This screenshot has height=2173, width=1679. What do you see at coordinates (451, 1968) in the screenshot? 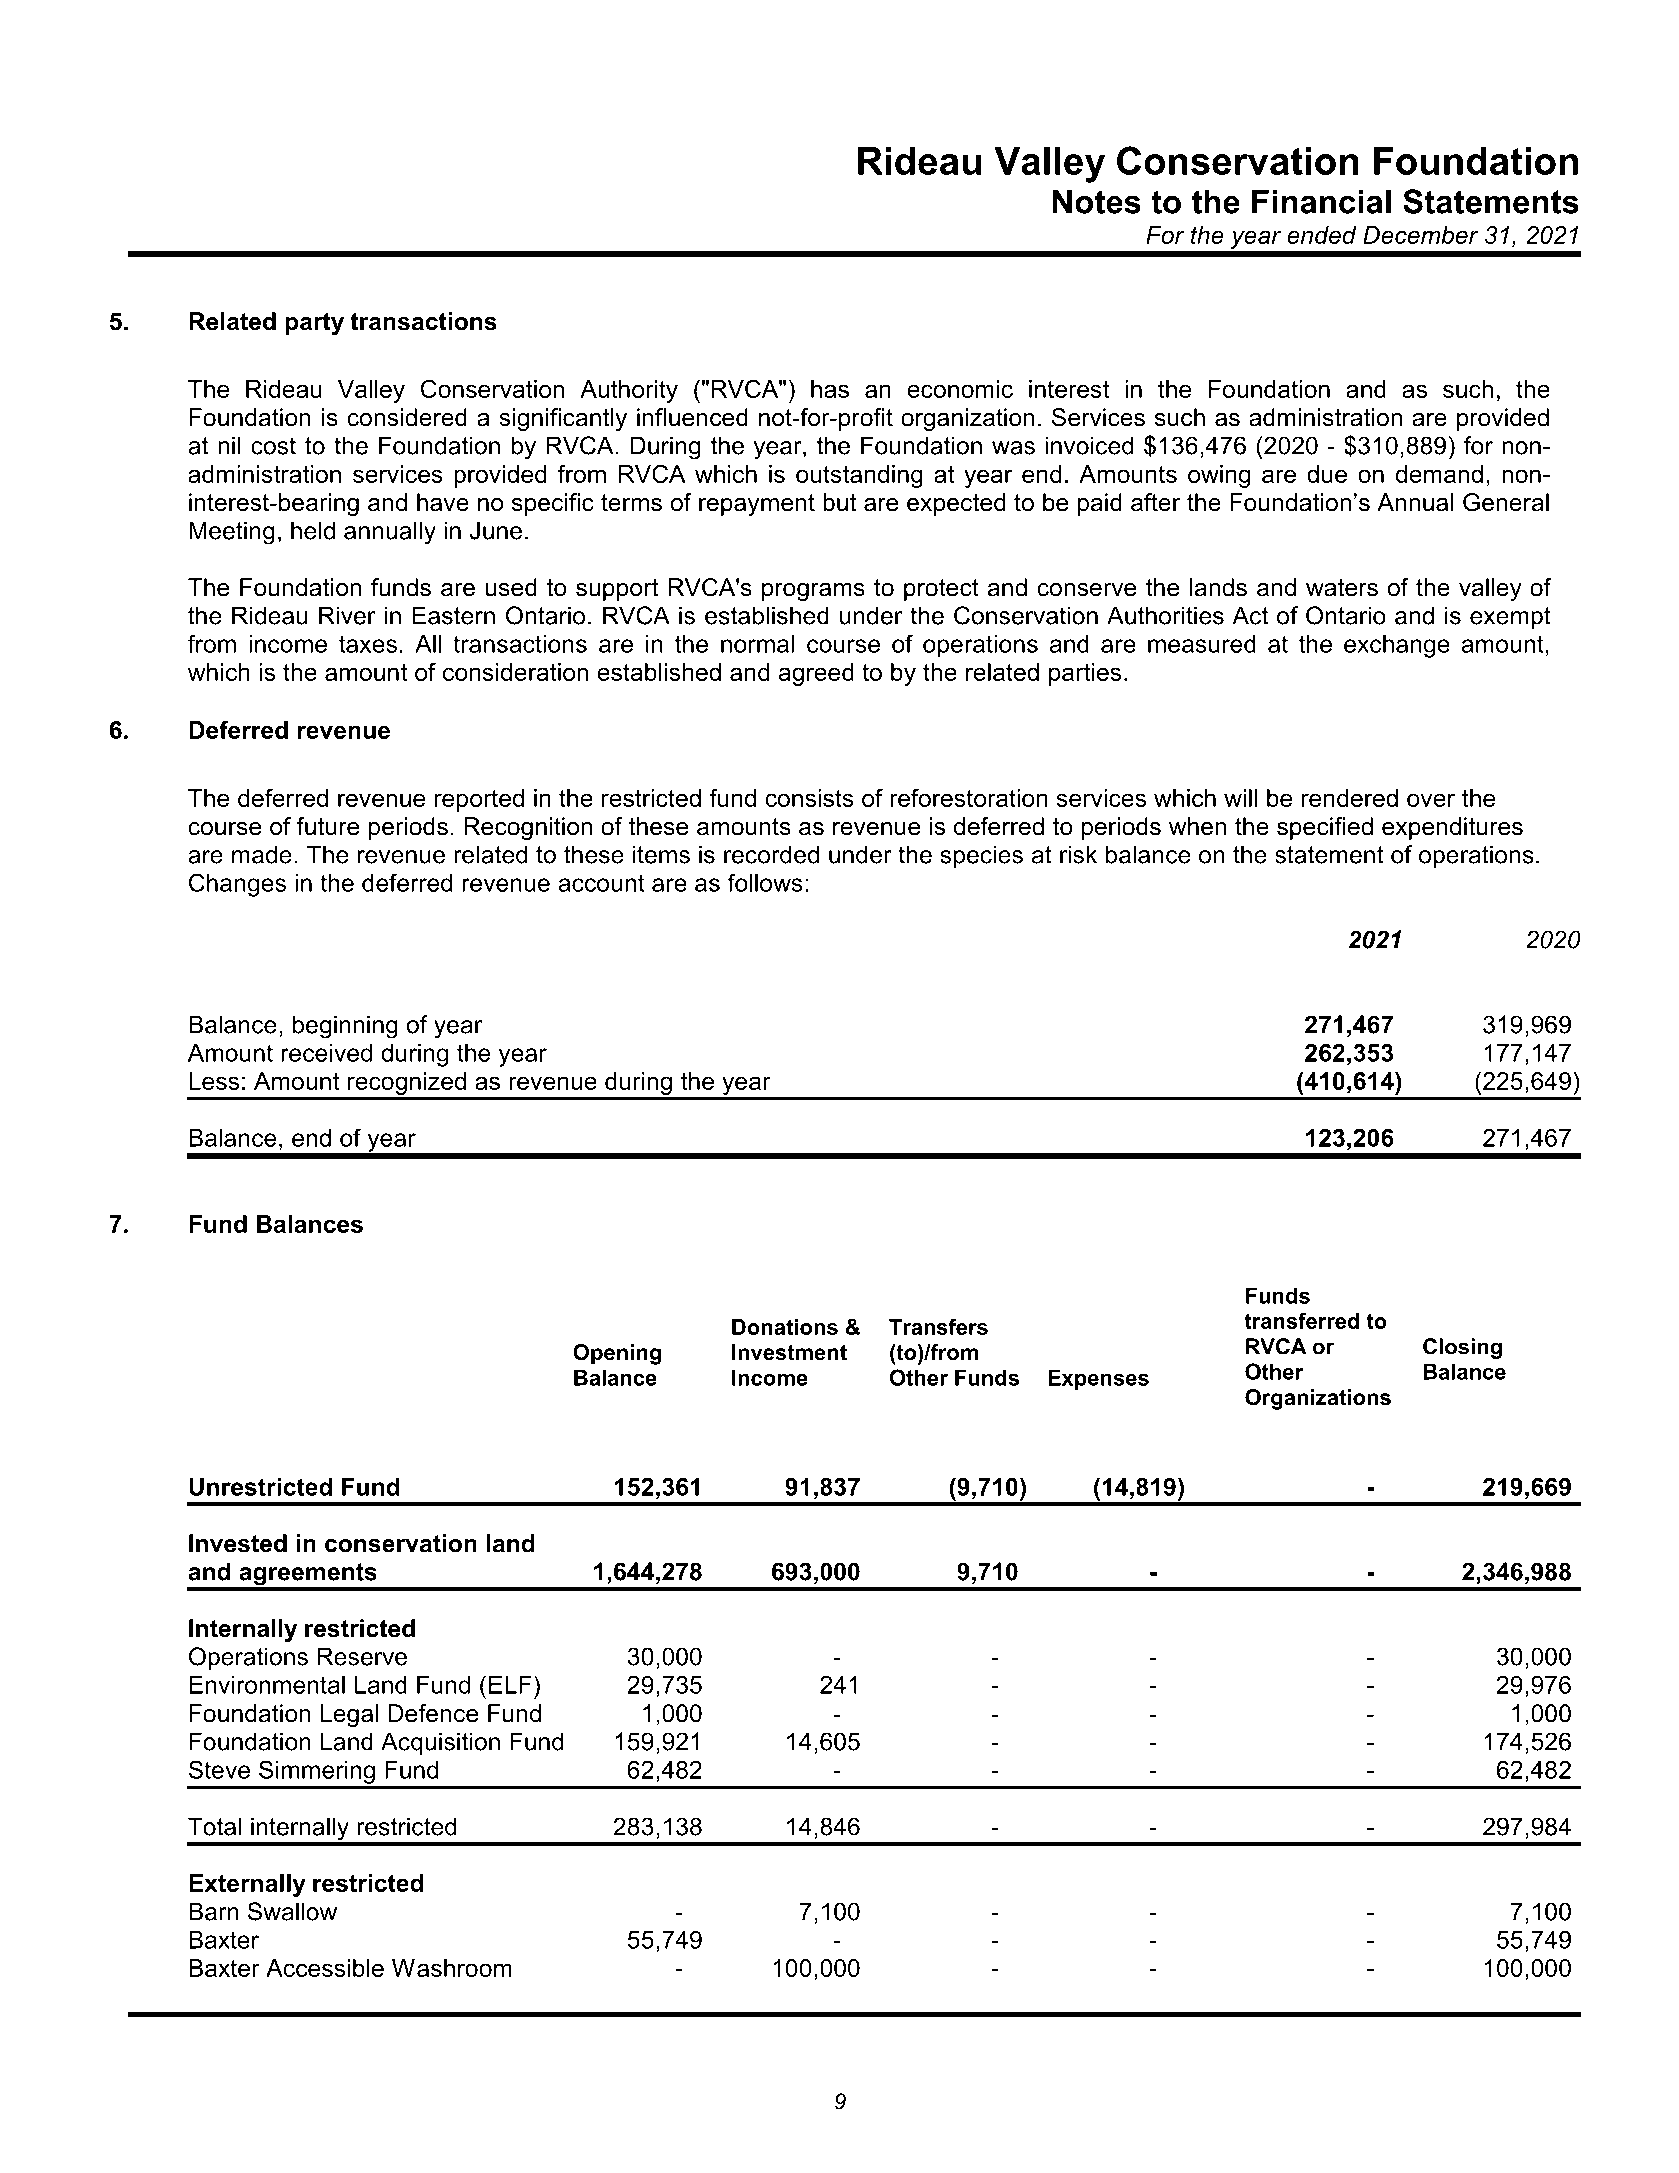
I see `Washroom` at bounding box center [451, 1968].
